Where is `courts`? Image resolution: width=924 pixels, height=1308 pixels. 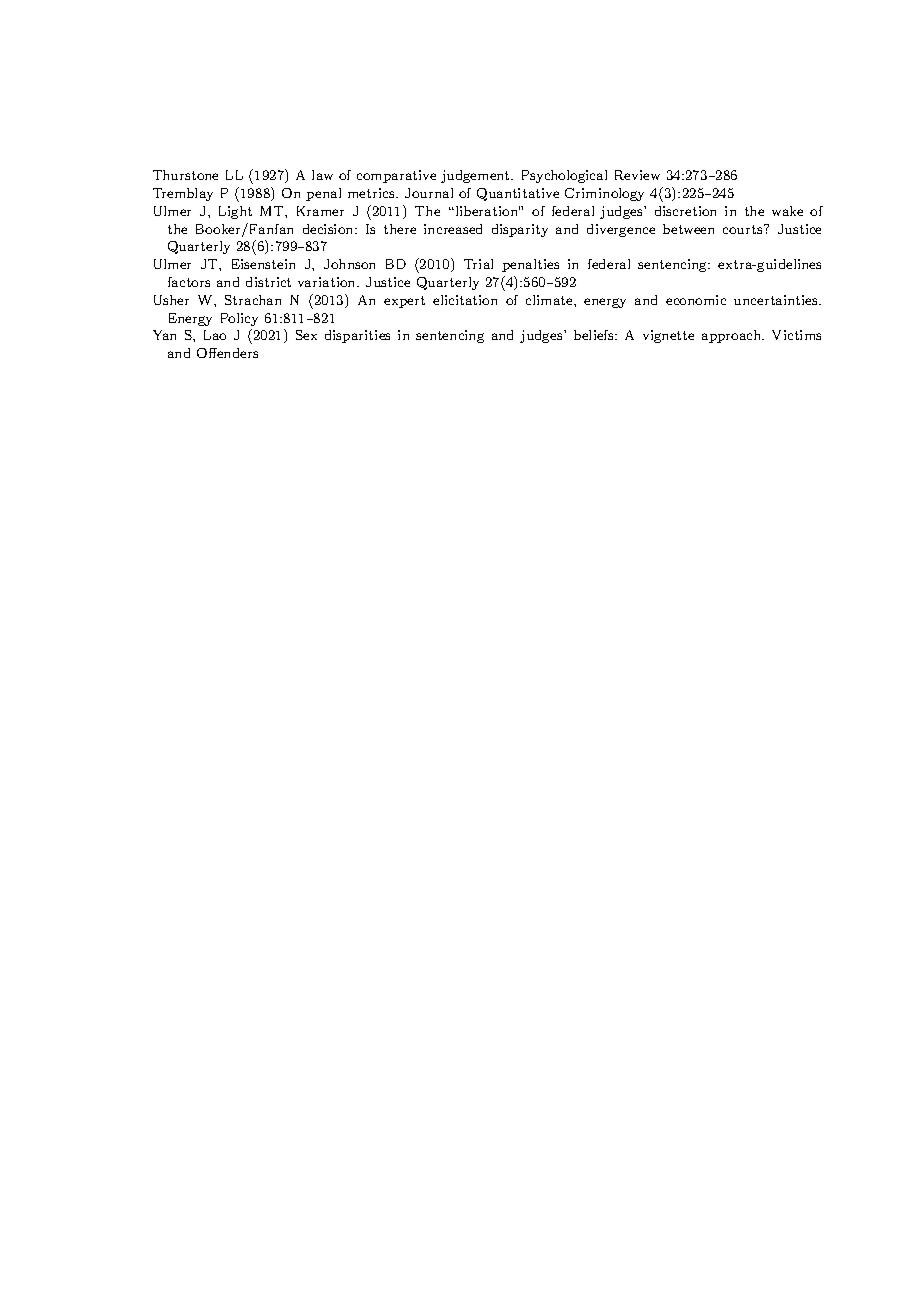 courts is located at coordinates (744, 229).
